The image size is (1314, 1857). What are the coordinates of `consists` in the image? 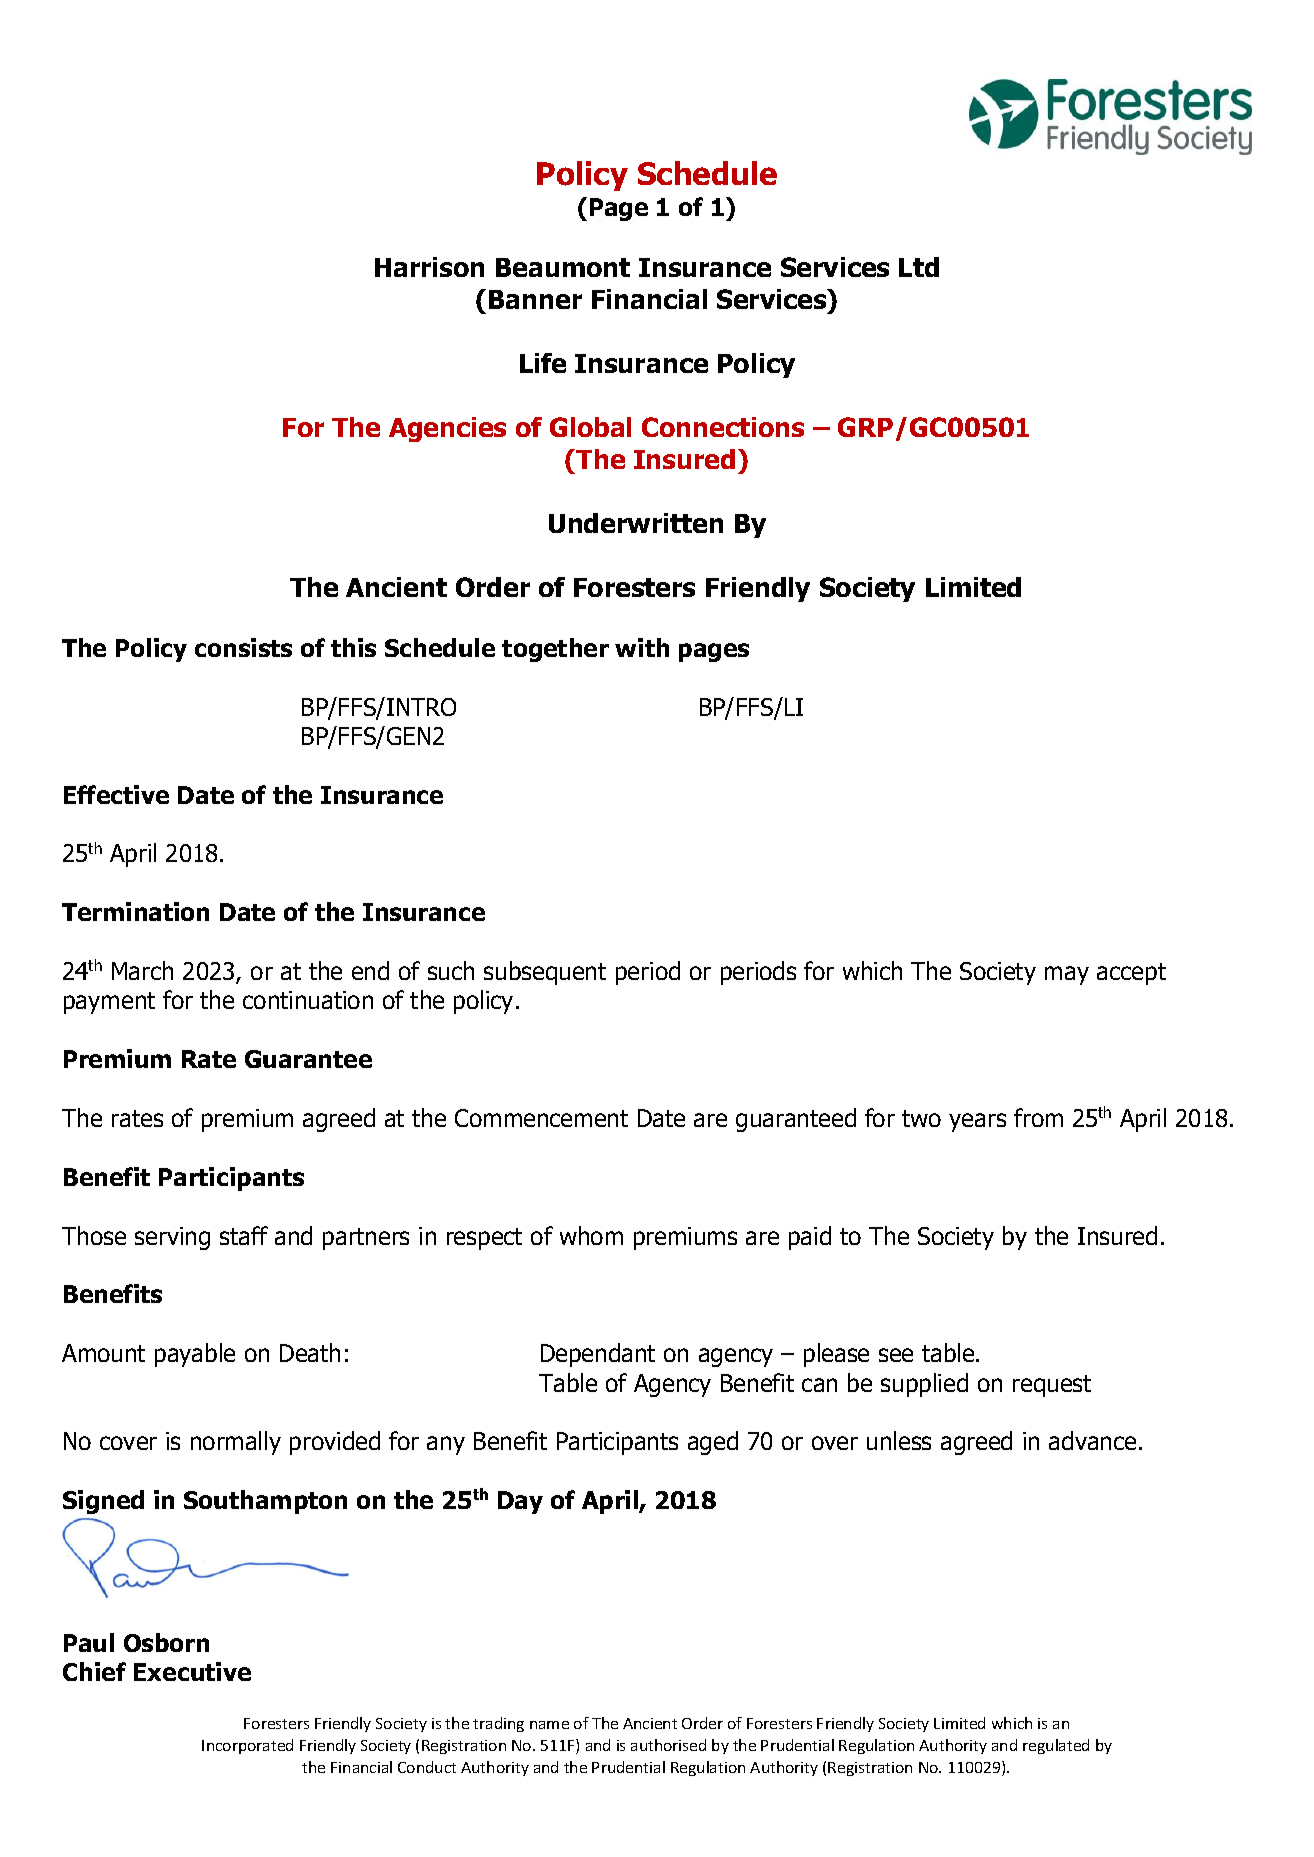 It's located at (243, 647).
